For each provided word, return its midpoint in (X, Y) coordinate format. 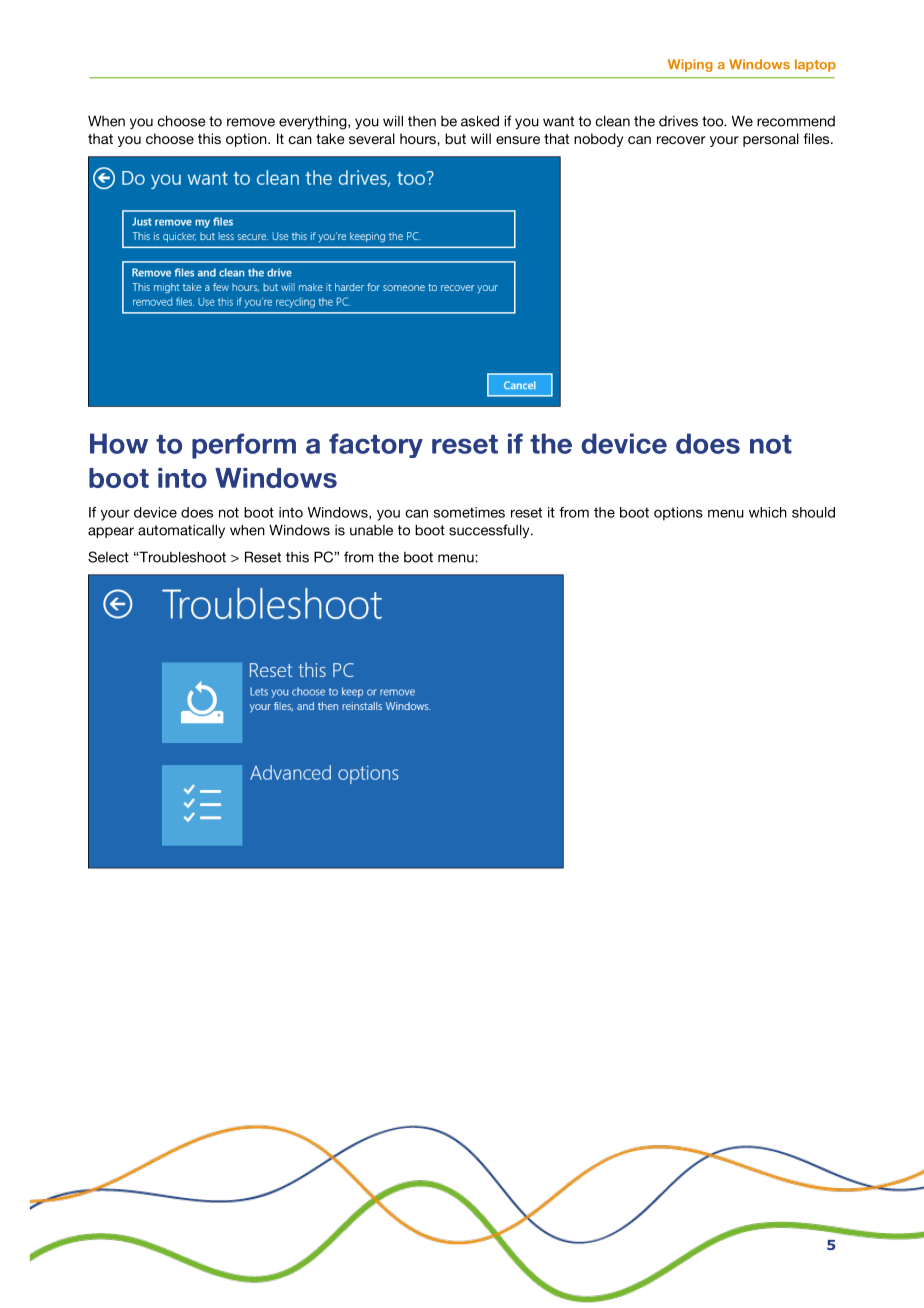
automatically (181, 531)
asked (480, 121)
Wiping (690, 65)
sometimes (469, 512)
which (768, 512)
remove (251, 122)
